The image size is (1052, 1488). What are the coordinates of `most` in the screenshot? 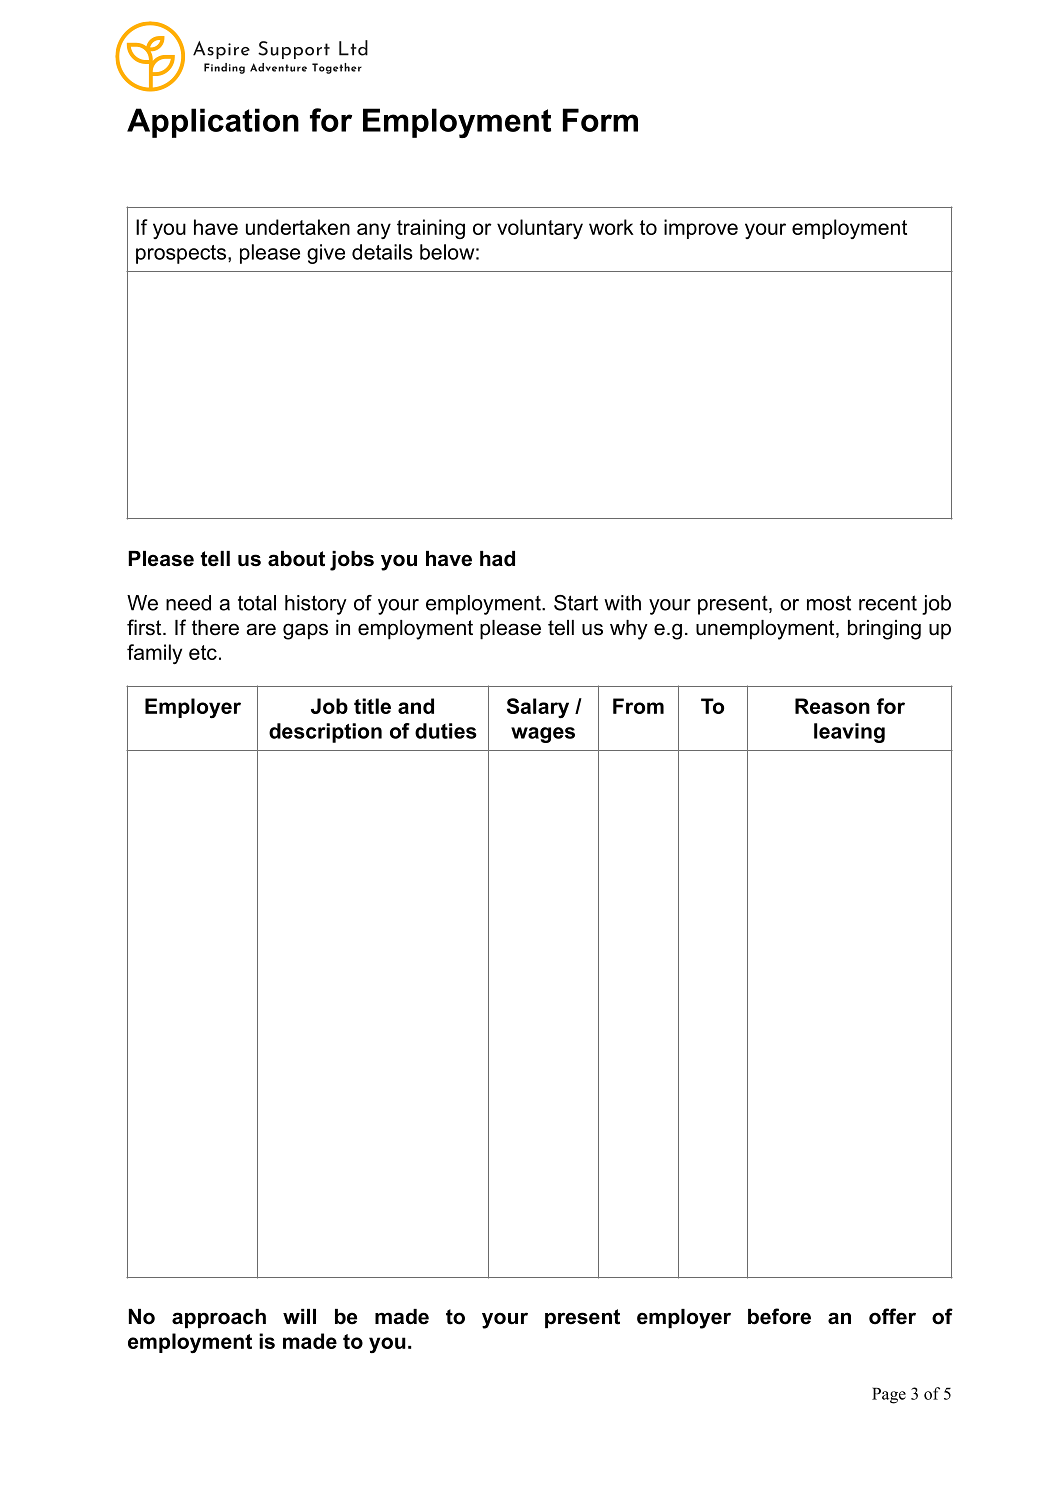 It's located at (829, 603).
